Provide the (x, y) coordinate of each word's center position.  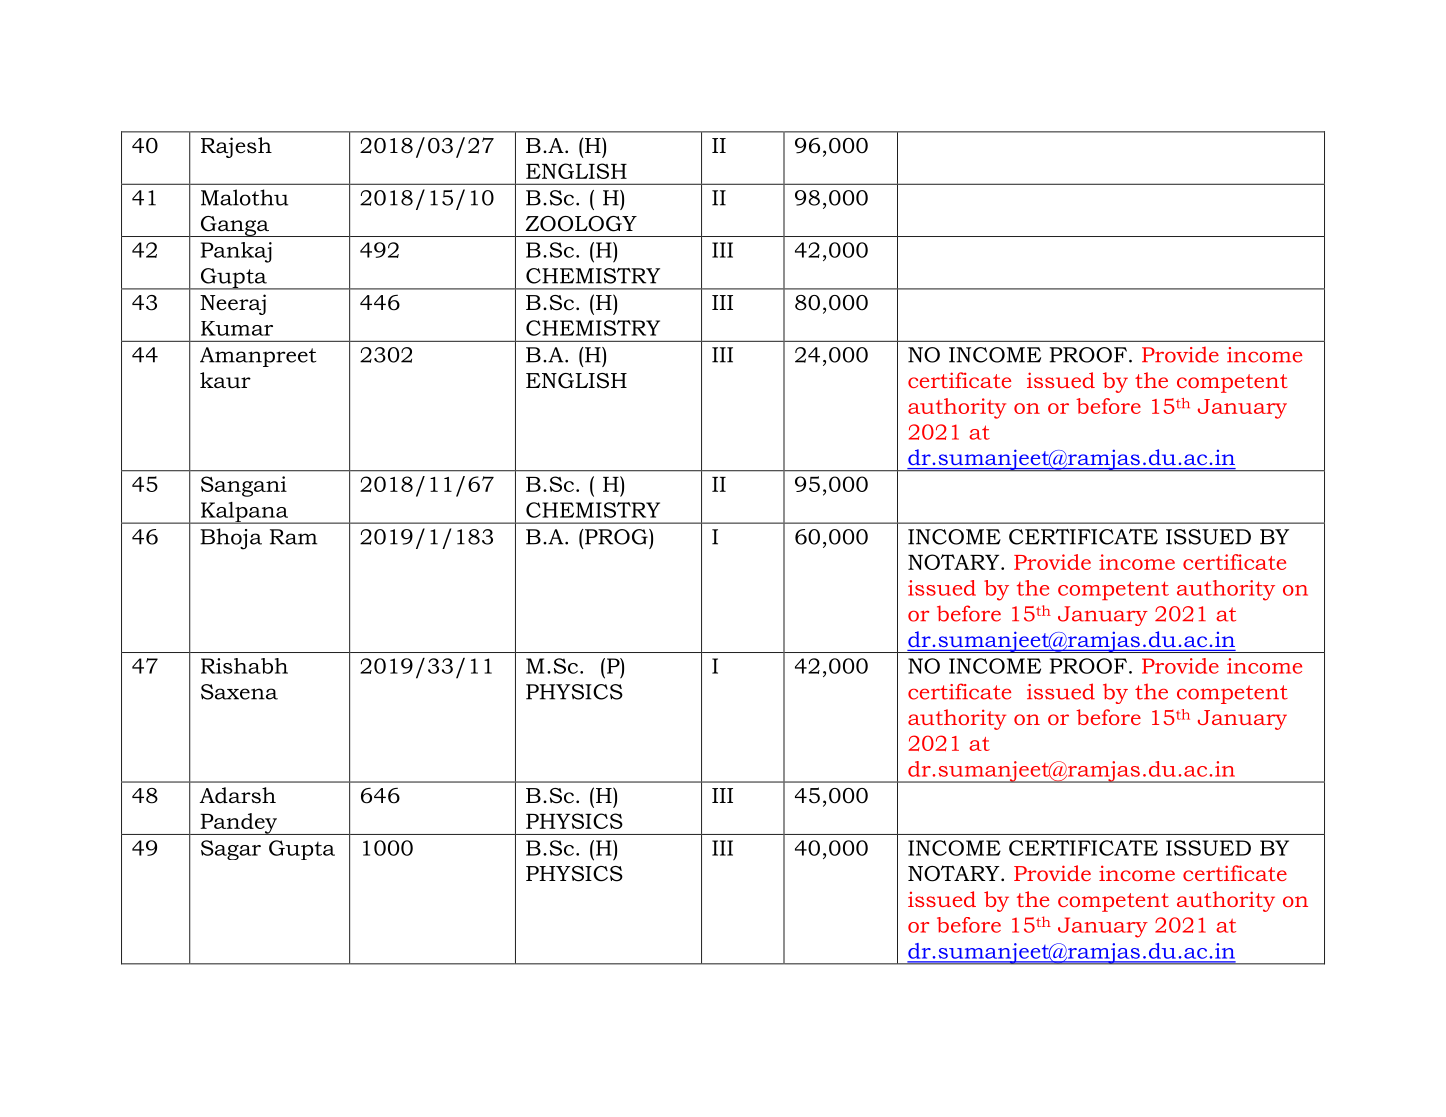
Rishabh (244, 666)
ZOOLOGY (581, 224)
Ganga (234, 226)
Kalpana (244, 513)
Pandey (239, 824)
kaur (225, 380)
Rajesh (236, 147)
